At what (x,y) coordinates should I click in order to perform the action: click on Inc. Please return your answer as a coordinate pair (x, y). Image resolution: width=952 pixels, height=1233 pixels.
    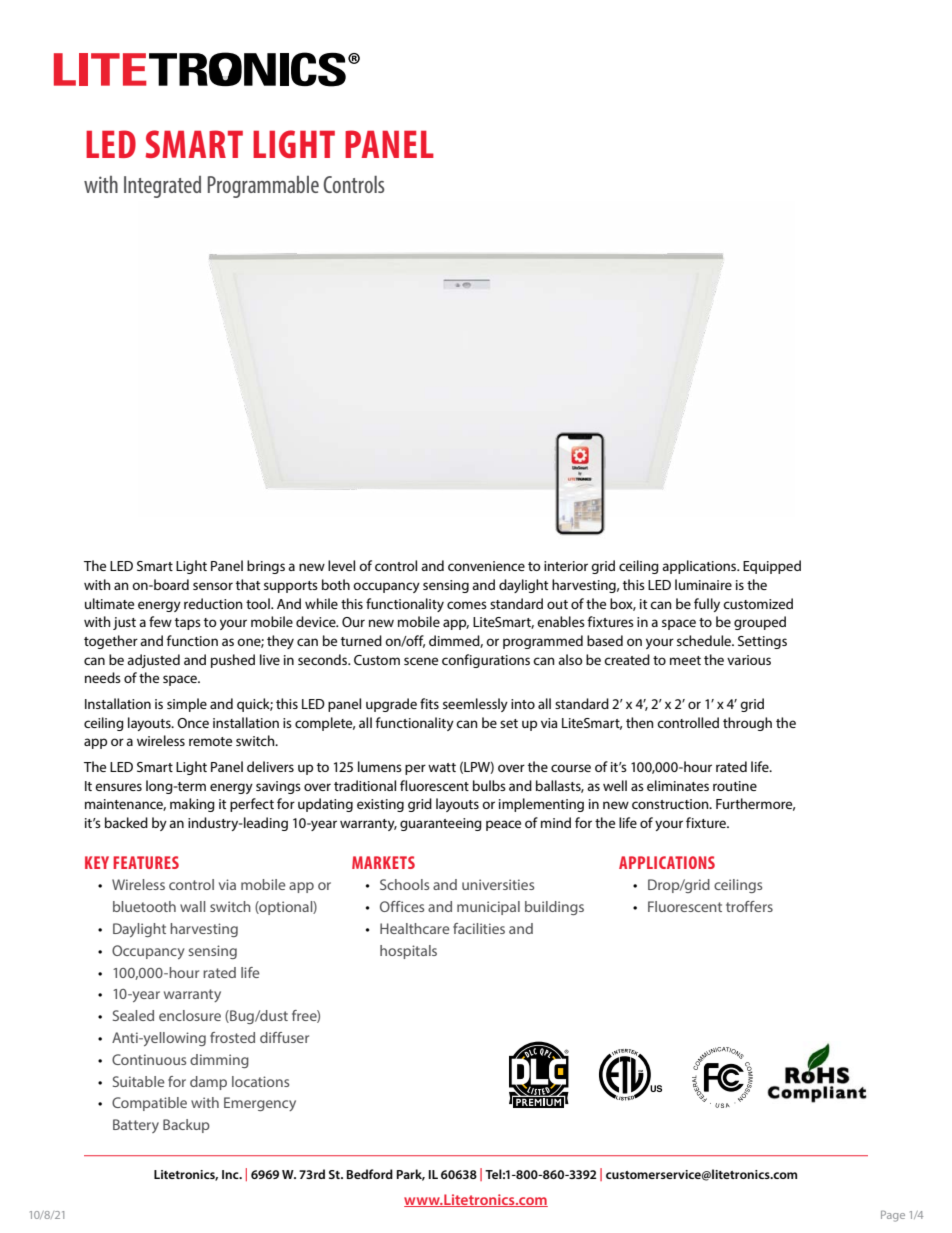
    Looking at the image, I should click on (231, 1174).
